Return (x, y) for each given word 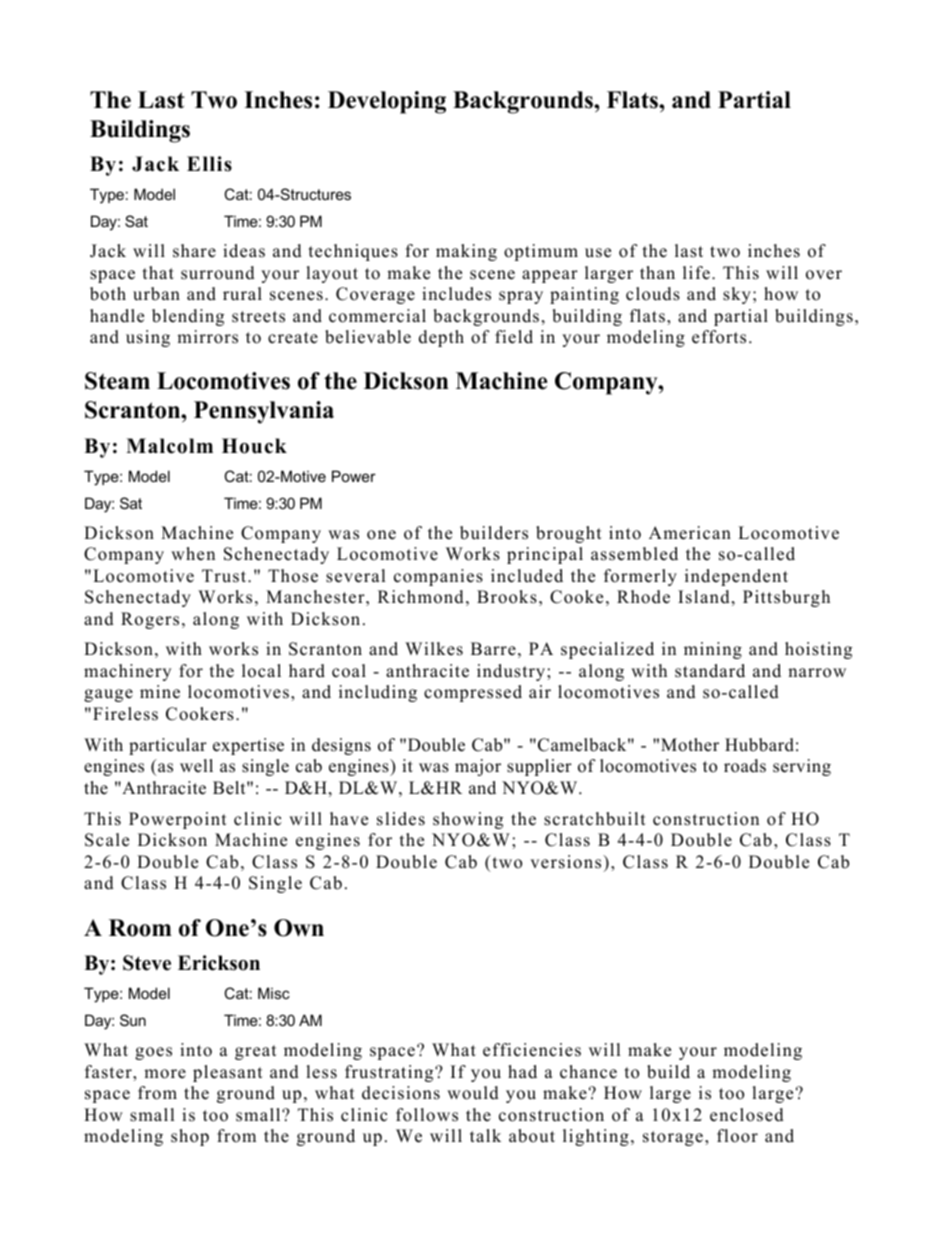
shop (190, 1137)
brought (569, 534)
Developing (387, 102)
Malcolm (169, 446)
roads (745, 766)
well (196, 766)
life (696, 273)
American (690, 533)
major (478, 767)
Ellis (209, 164)
